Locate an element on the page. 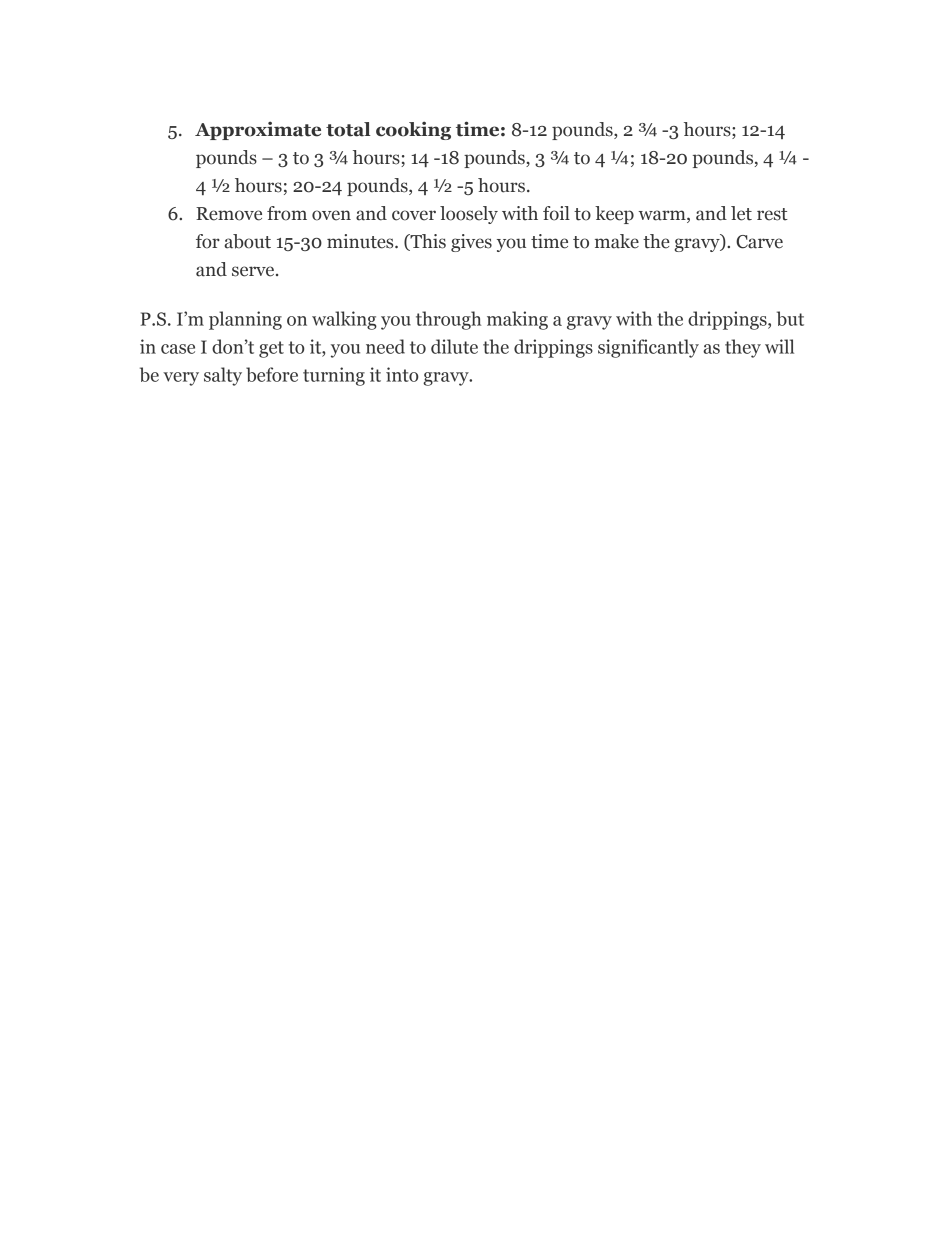 The image size is (952, 1233). about is located at coordinates (248, 241).
